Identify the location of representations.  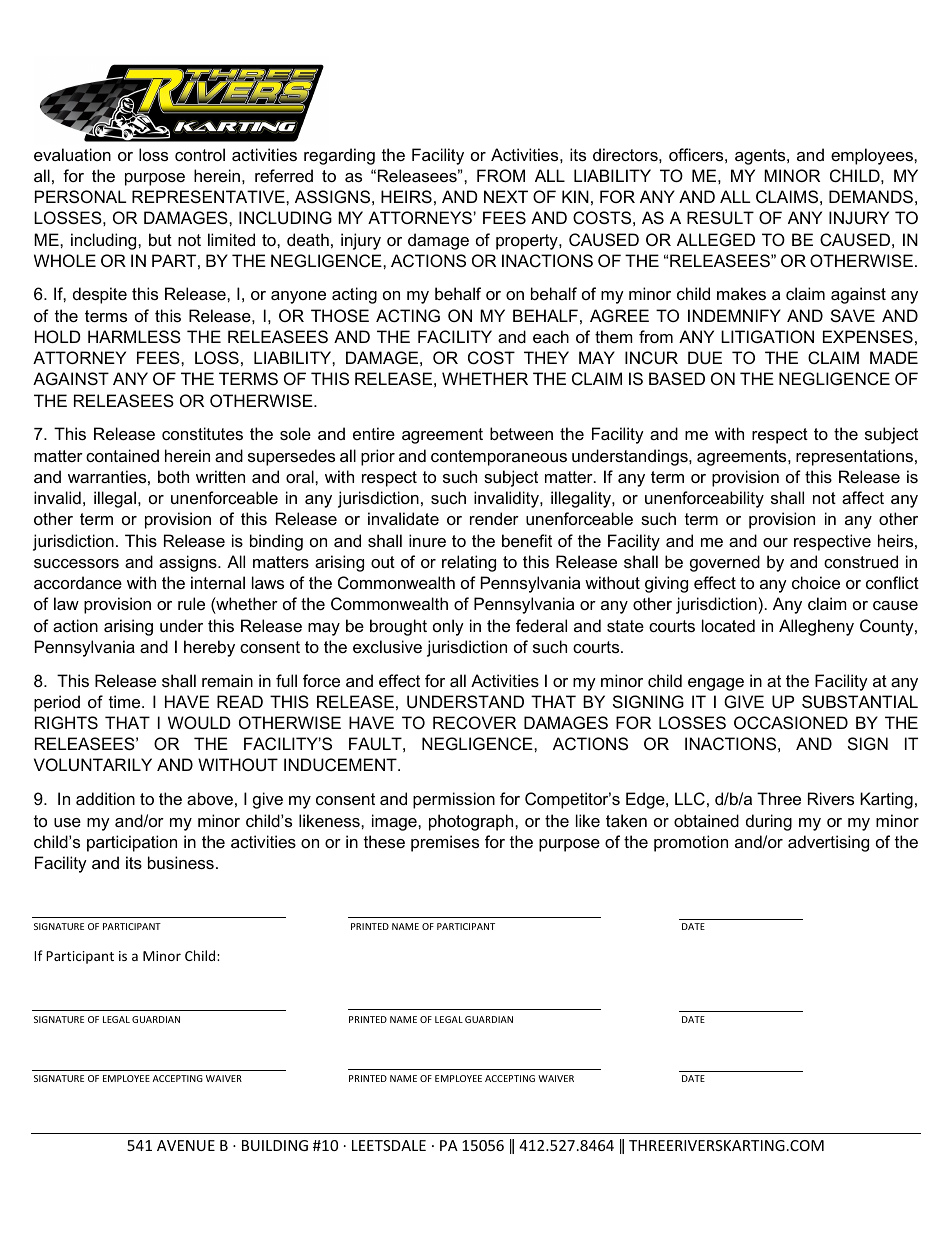
(854, 457).
